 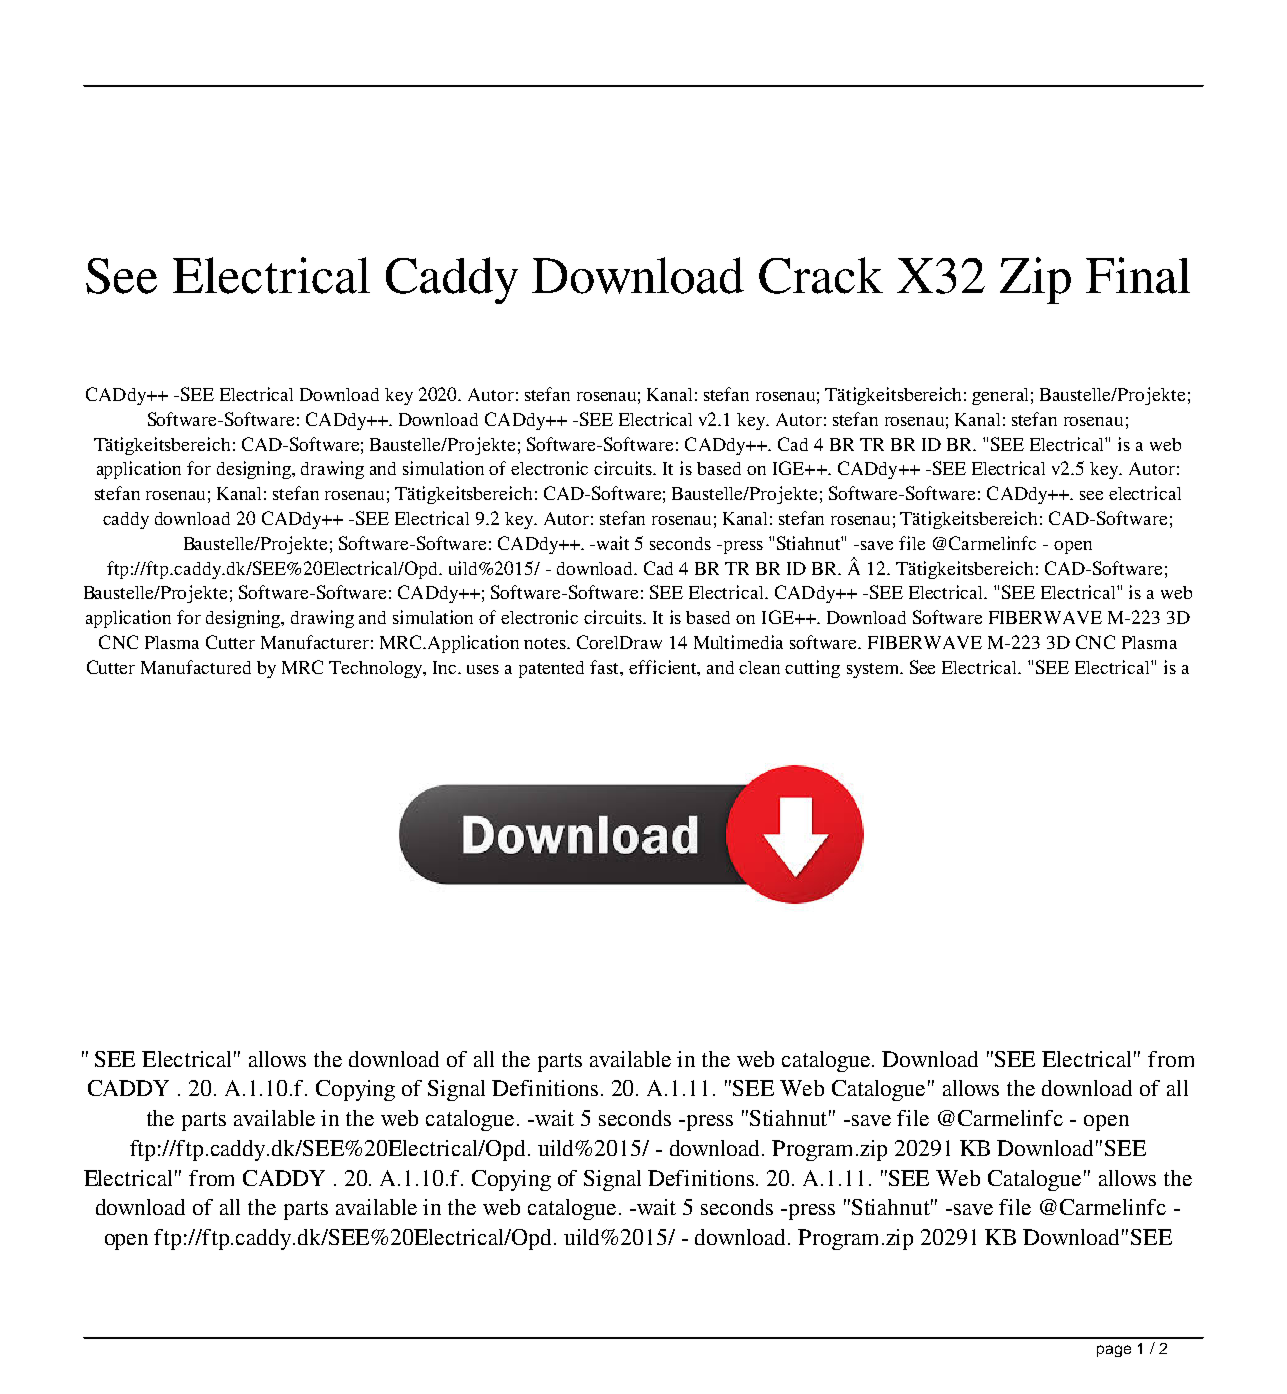 I want to click on patented, so click(x=551, y=669).
